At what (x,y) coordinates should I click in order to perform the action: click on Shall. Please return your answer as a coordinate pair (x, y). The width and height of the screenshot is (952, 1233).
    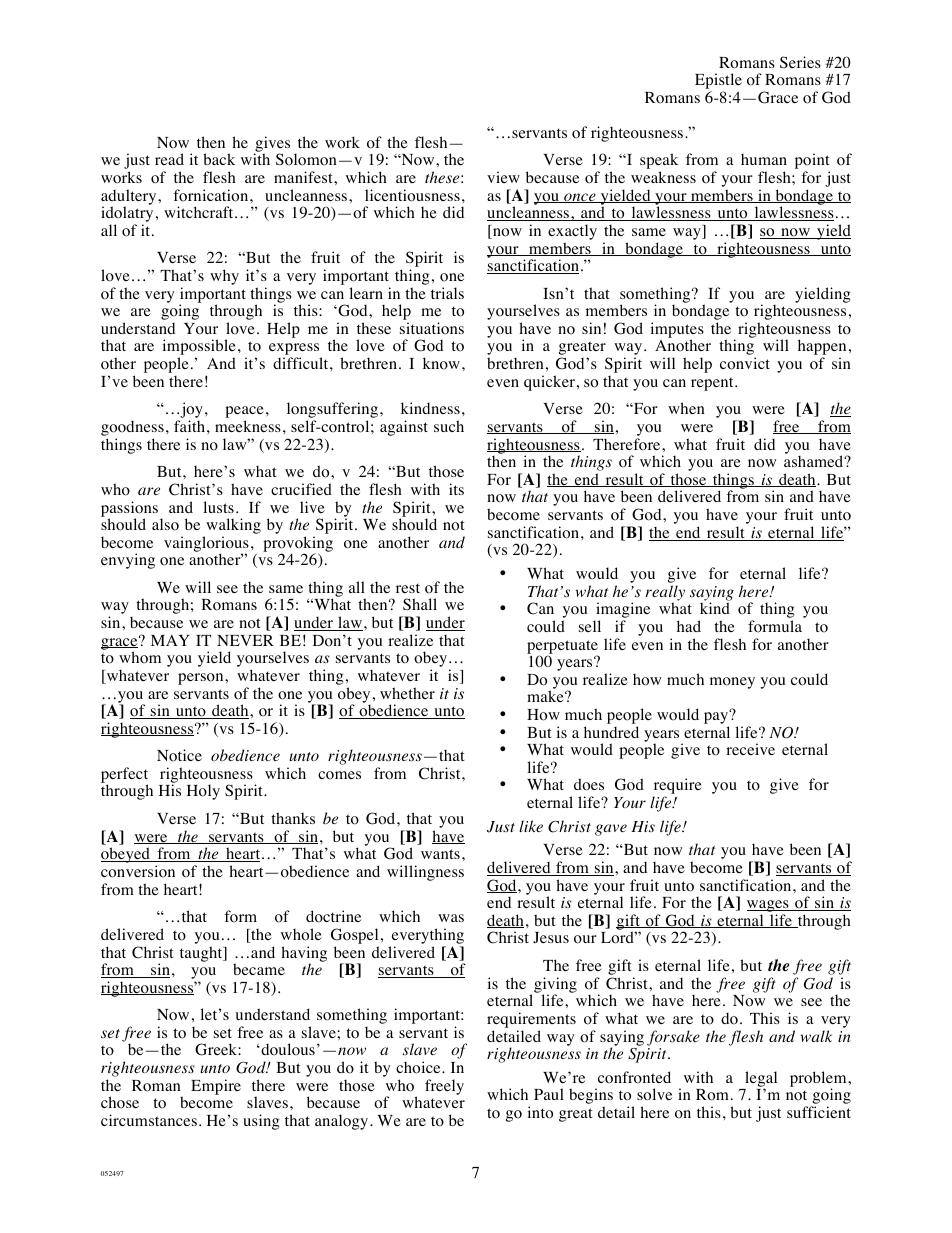
    Looking at the image, I should click on (420, 604).
